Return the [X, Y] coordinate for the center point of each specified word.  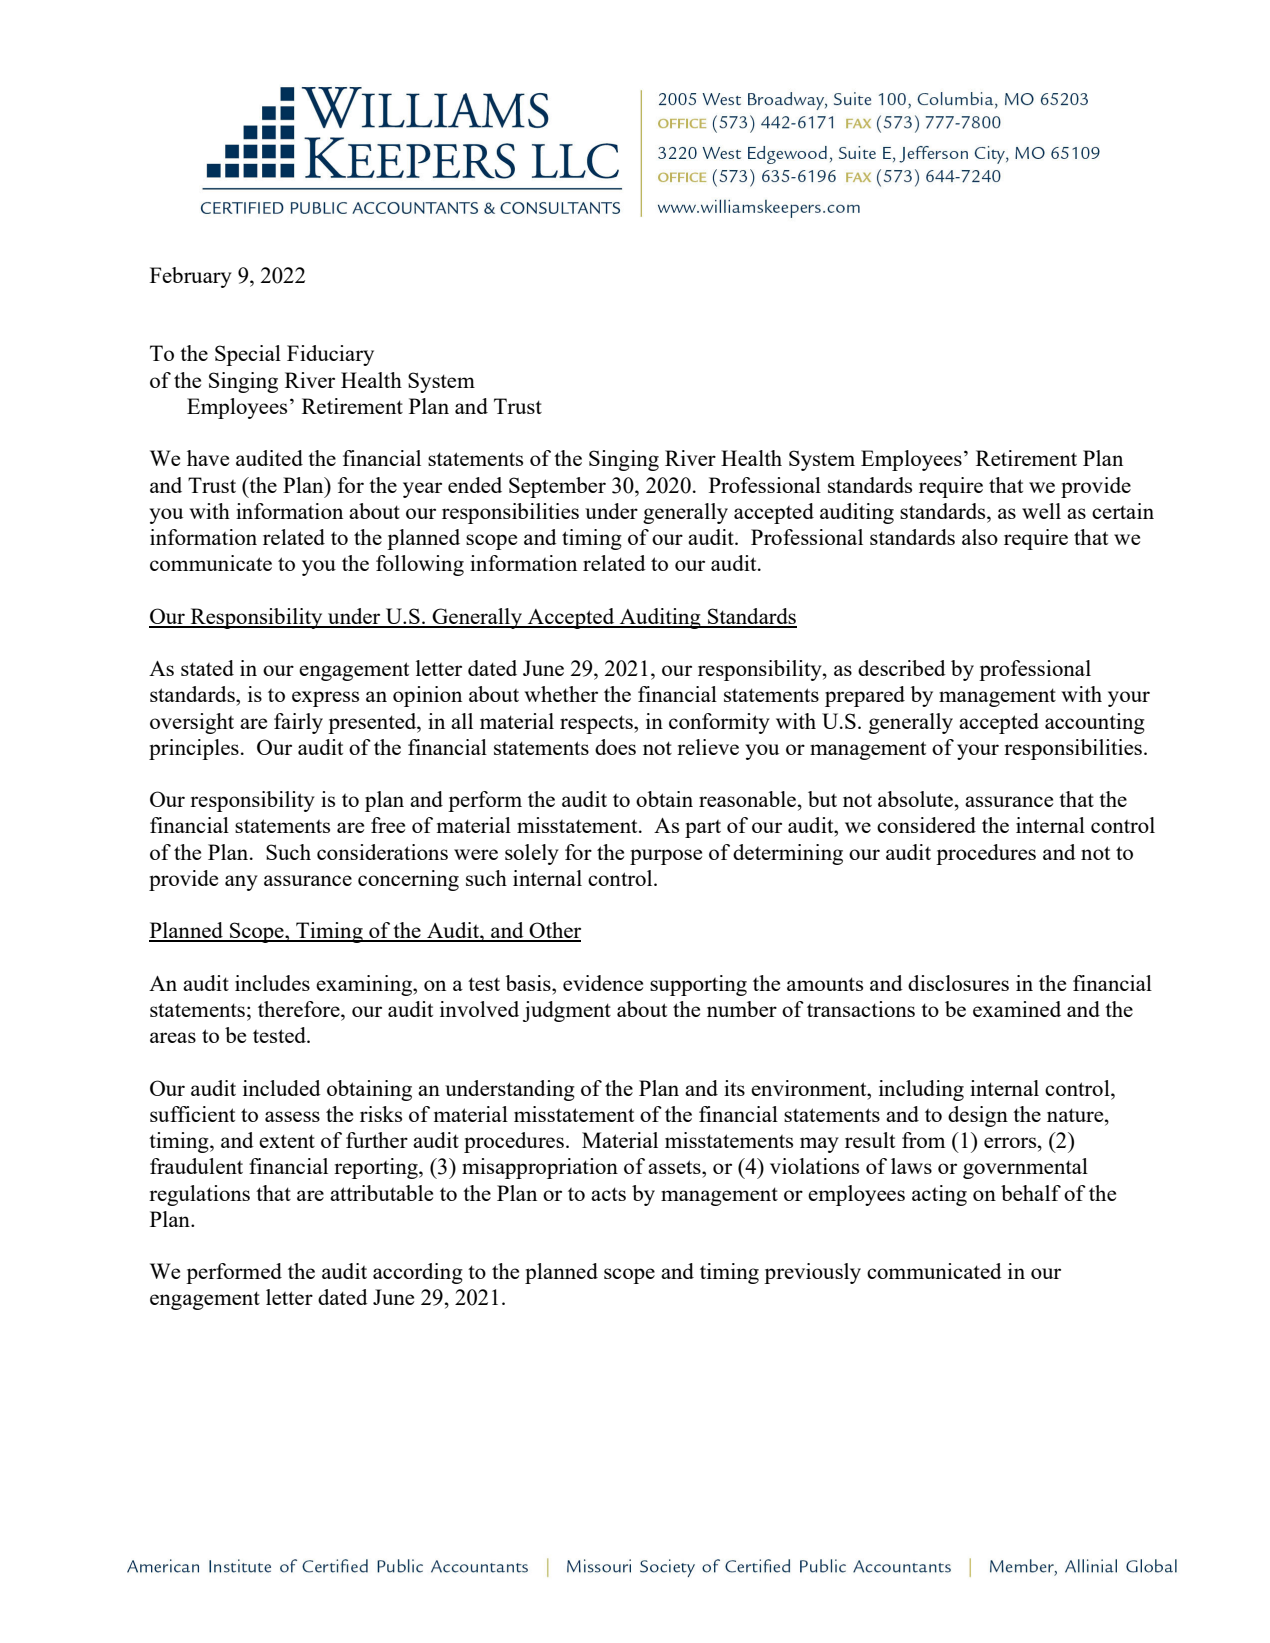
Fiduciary [330, 355]
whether [561, 694]
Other [554, 931]
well [1041, 511]
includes [272, 983]
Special [248, 355]
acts [608, 1194]
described [902, 668]
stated [207, 668]
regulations [199, 1195]
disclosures [958, 983]
